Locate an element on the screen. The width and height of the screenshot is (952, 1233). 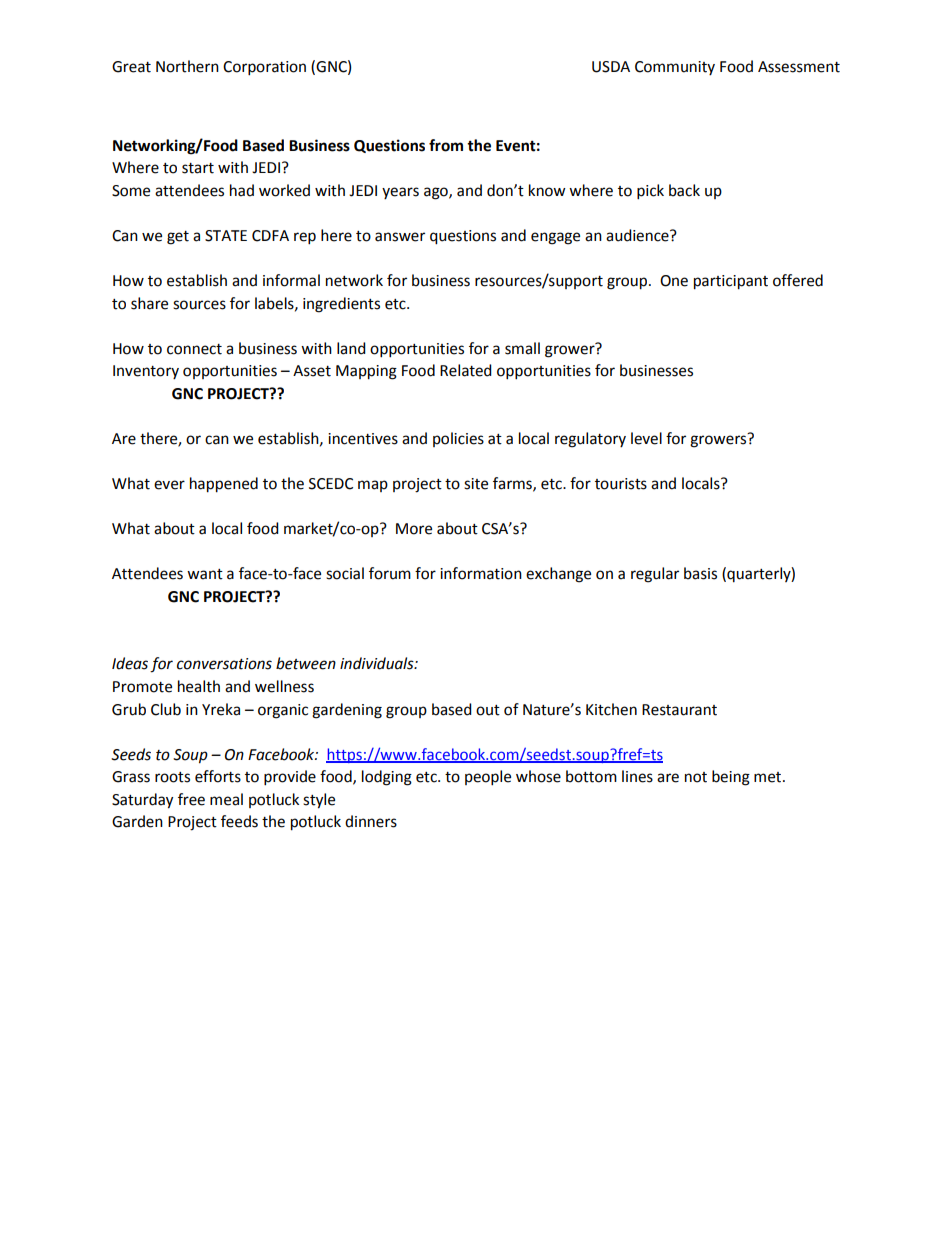
answer is located at coordinates (400, 237).
